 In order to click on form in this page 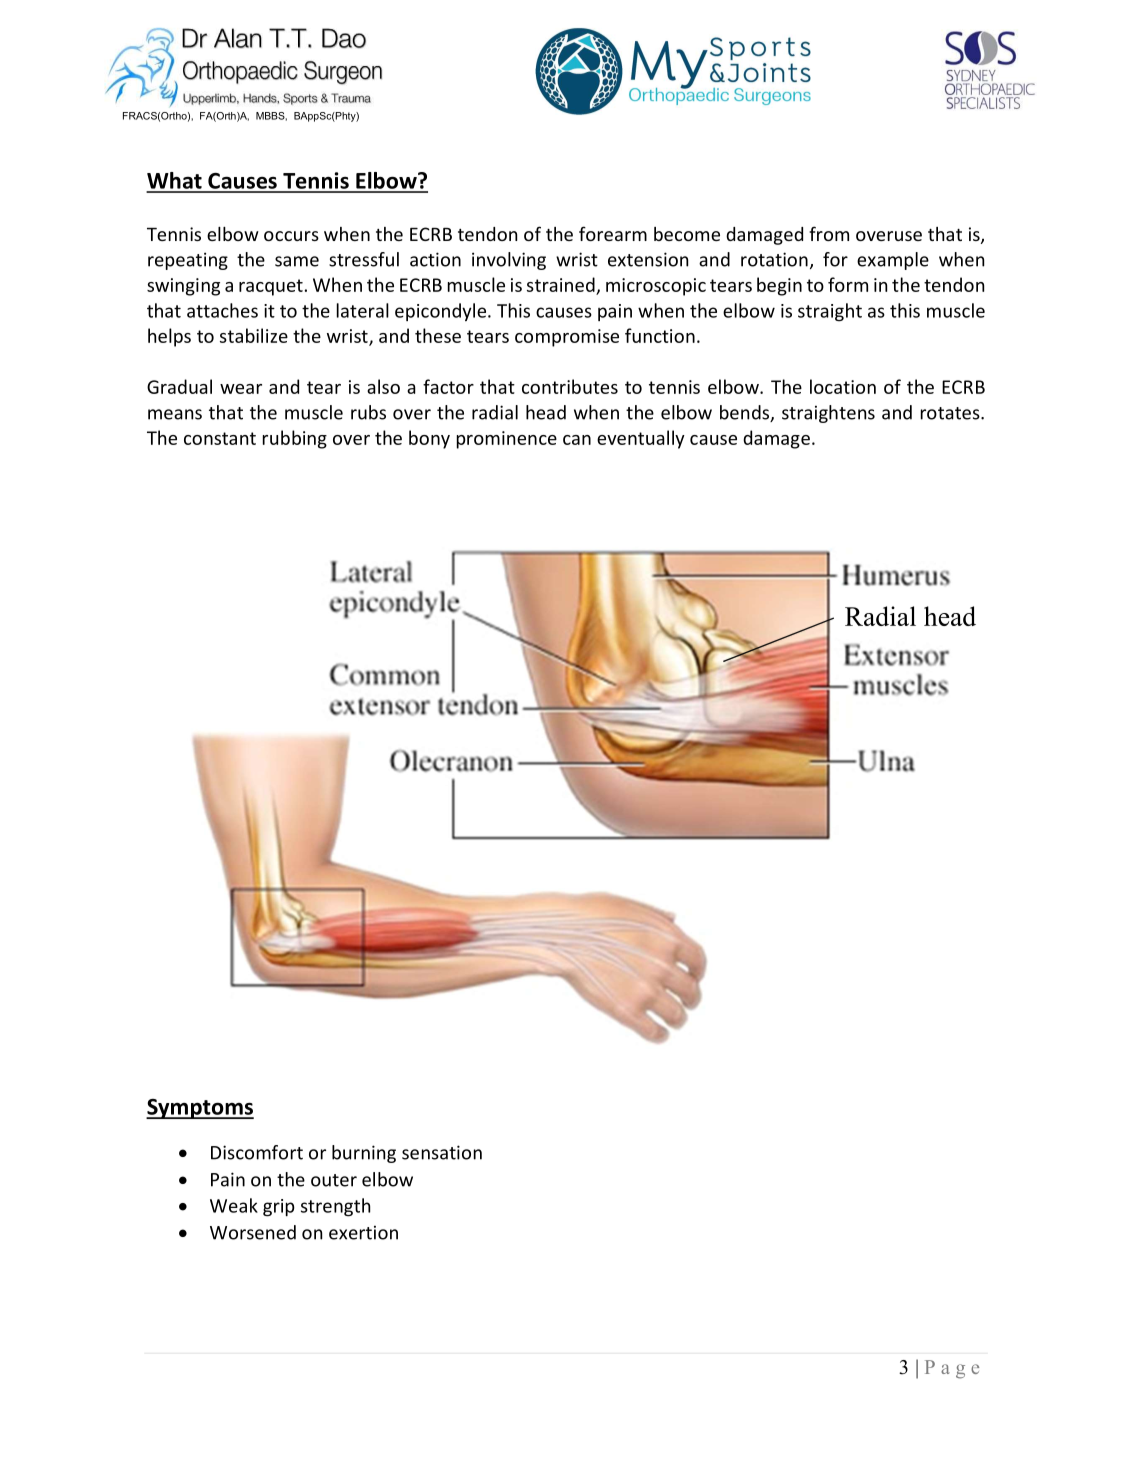, I will do `click(848, 284)`.
